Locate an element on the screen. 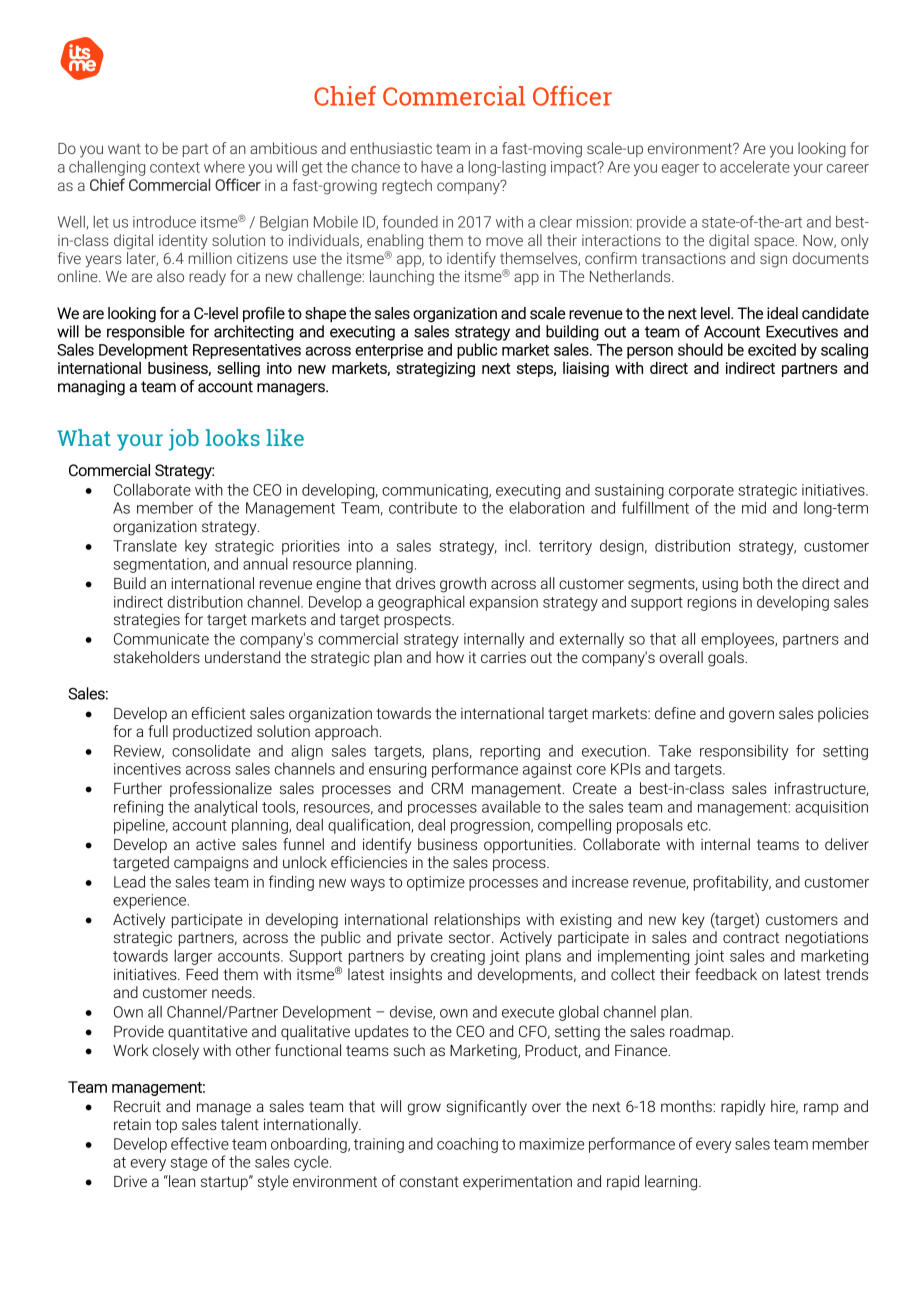 The height and width of the screenshot is (1308, 924). job is located at coordinates (184, 440).
